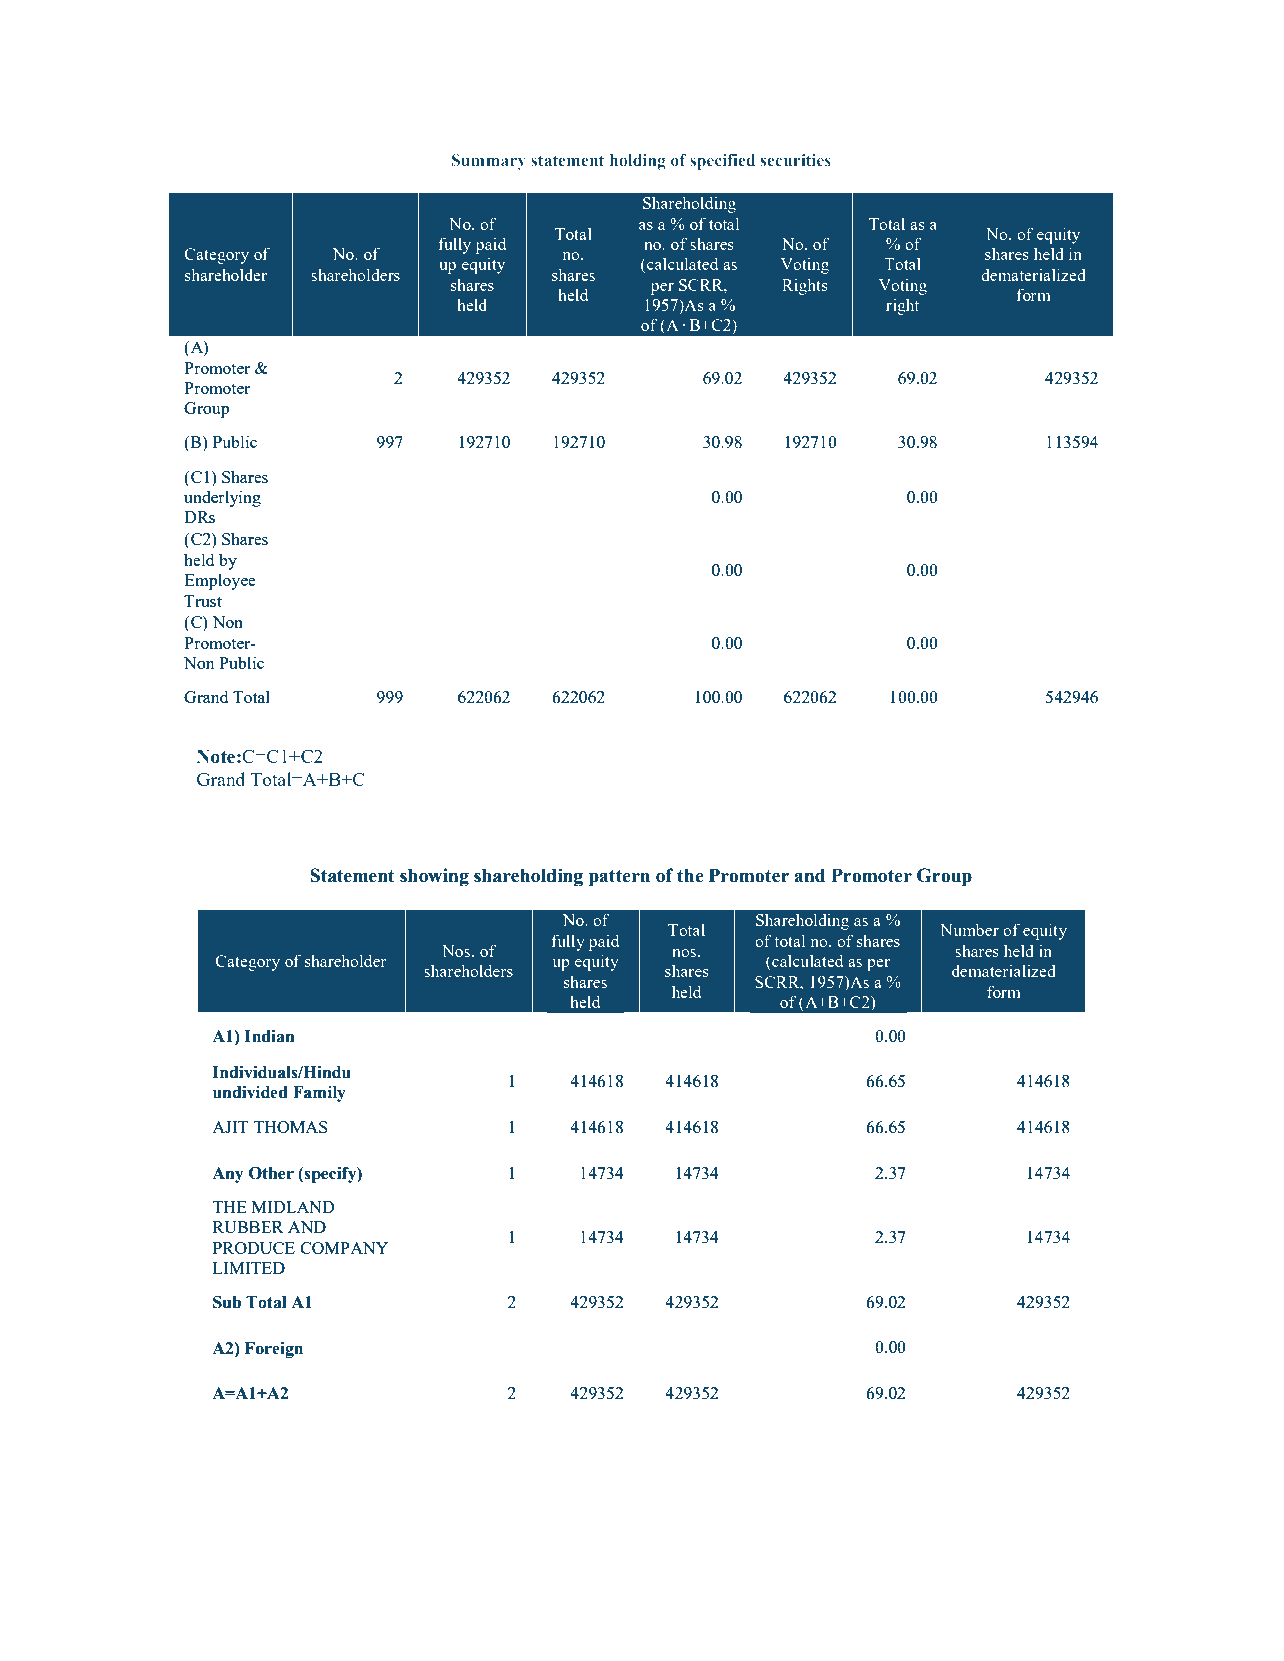 Image resolution: width=1284 pixels, height=1661 pixels. Describe the element at coordinates (796, 160) in the document. I see `securities` at that location.
